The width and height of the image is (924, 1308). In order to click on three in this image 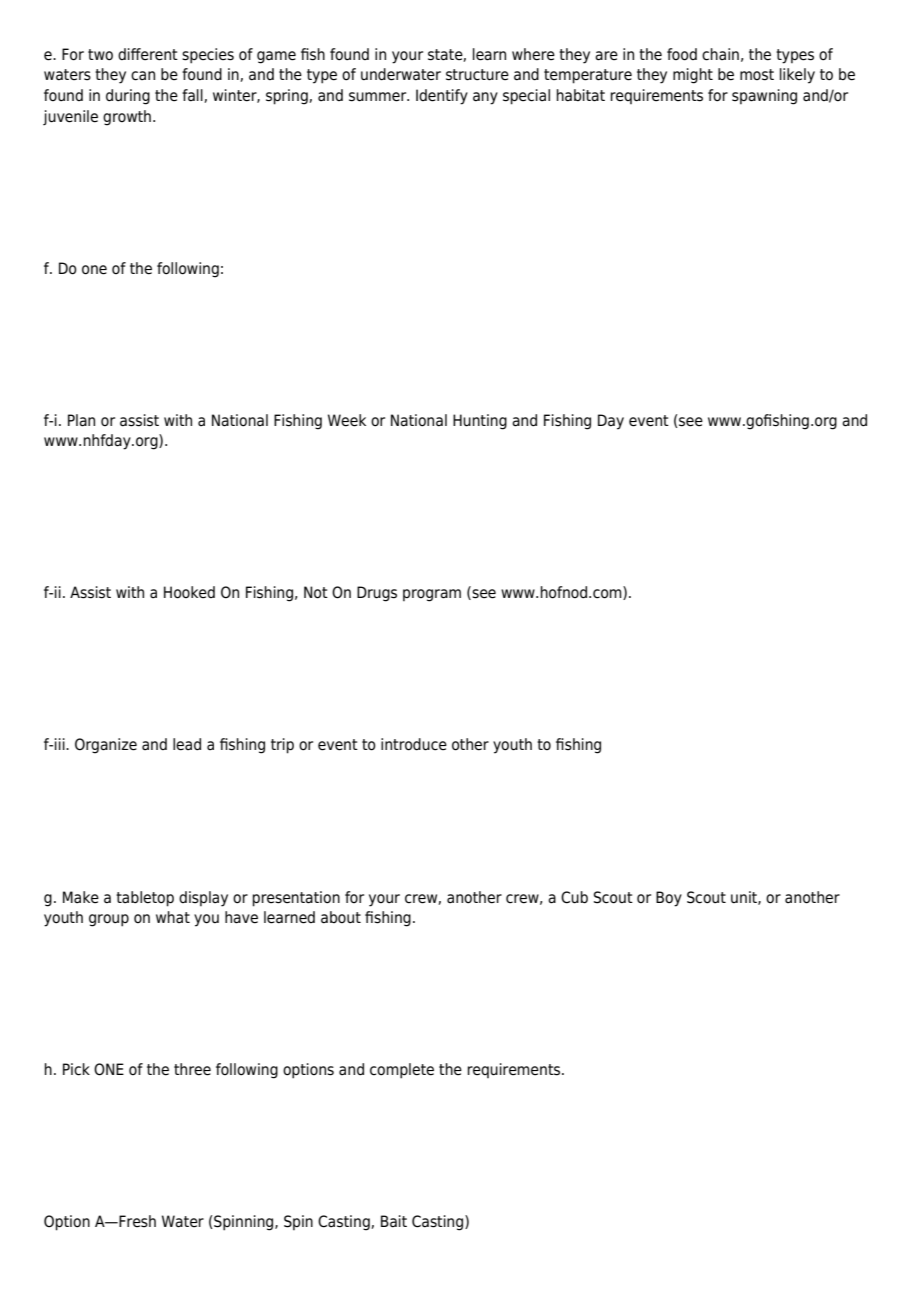, I will do `click(192, 1069)`.
